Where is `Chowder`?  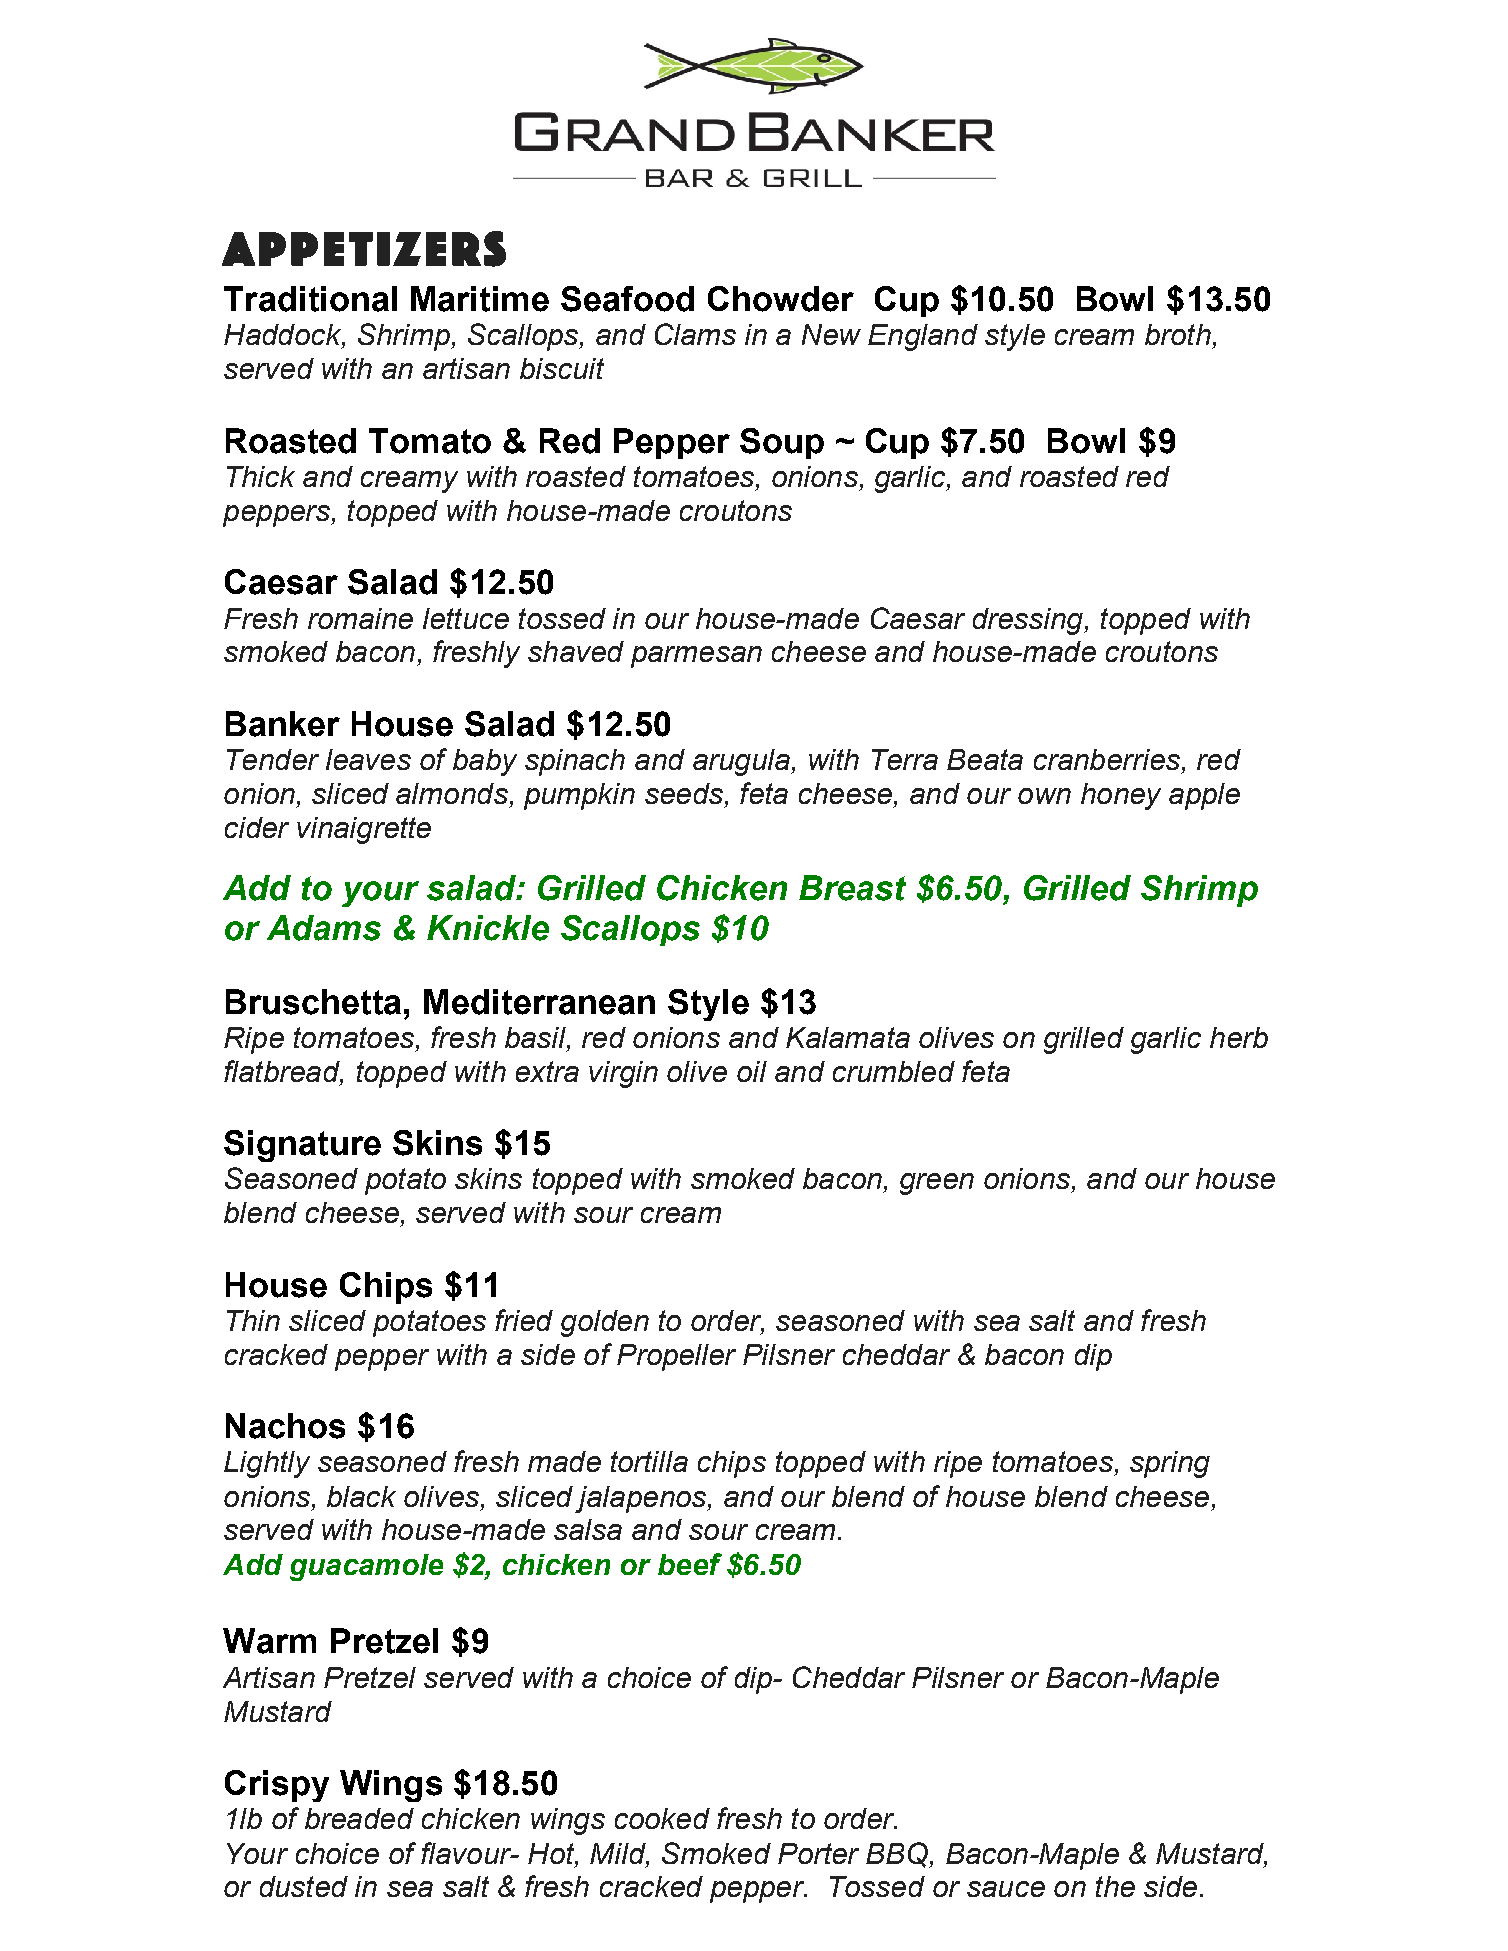 Chowder is located at coordinates (781, 299).
